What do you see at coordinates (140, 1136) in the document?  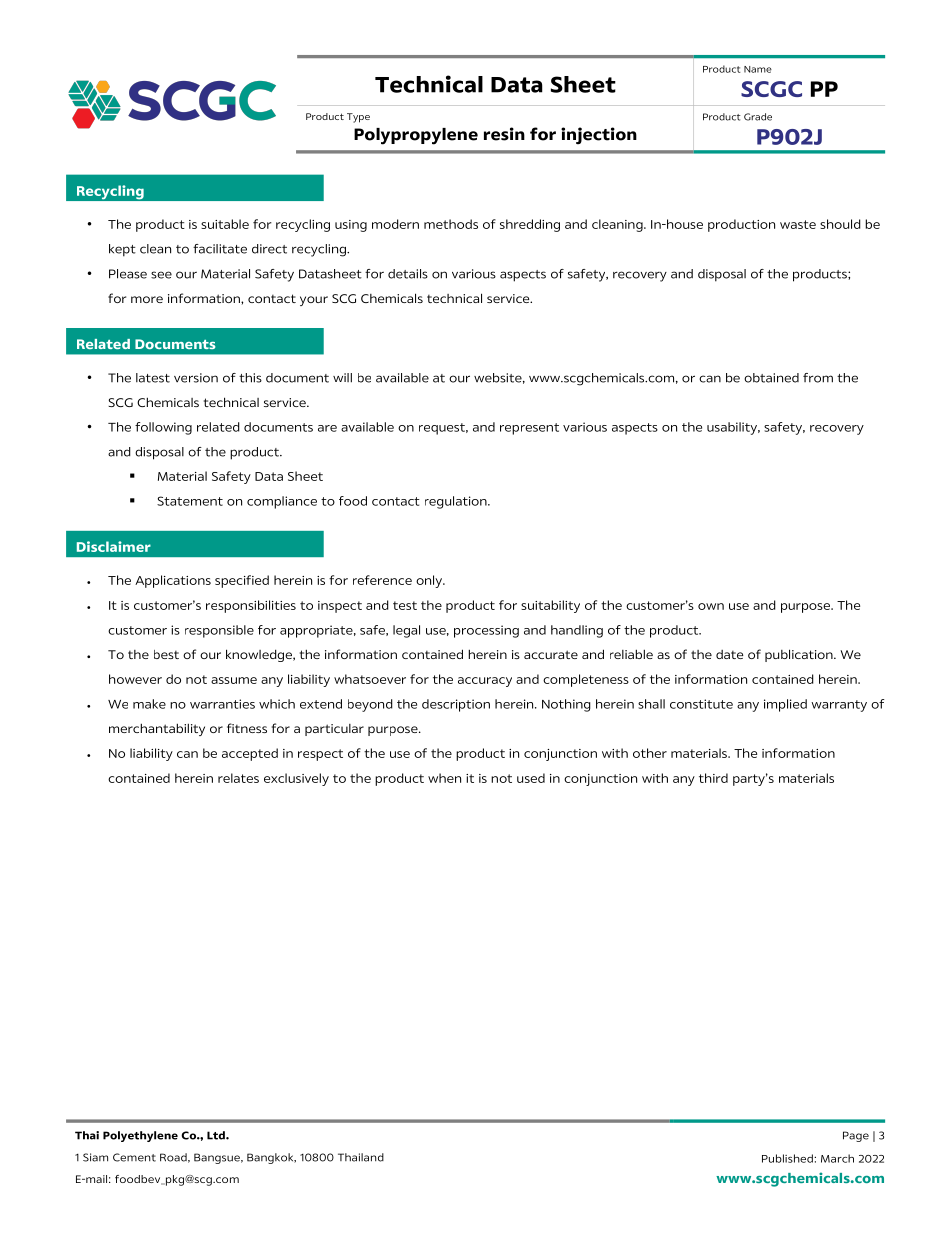 I see `Polyethylene` at bounding box center [140, 1136].
